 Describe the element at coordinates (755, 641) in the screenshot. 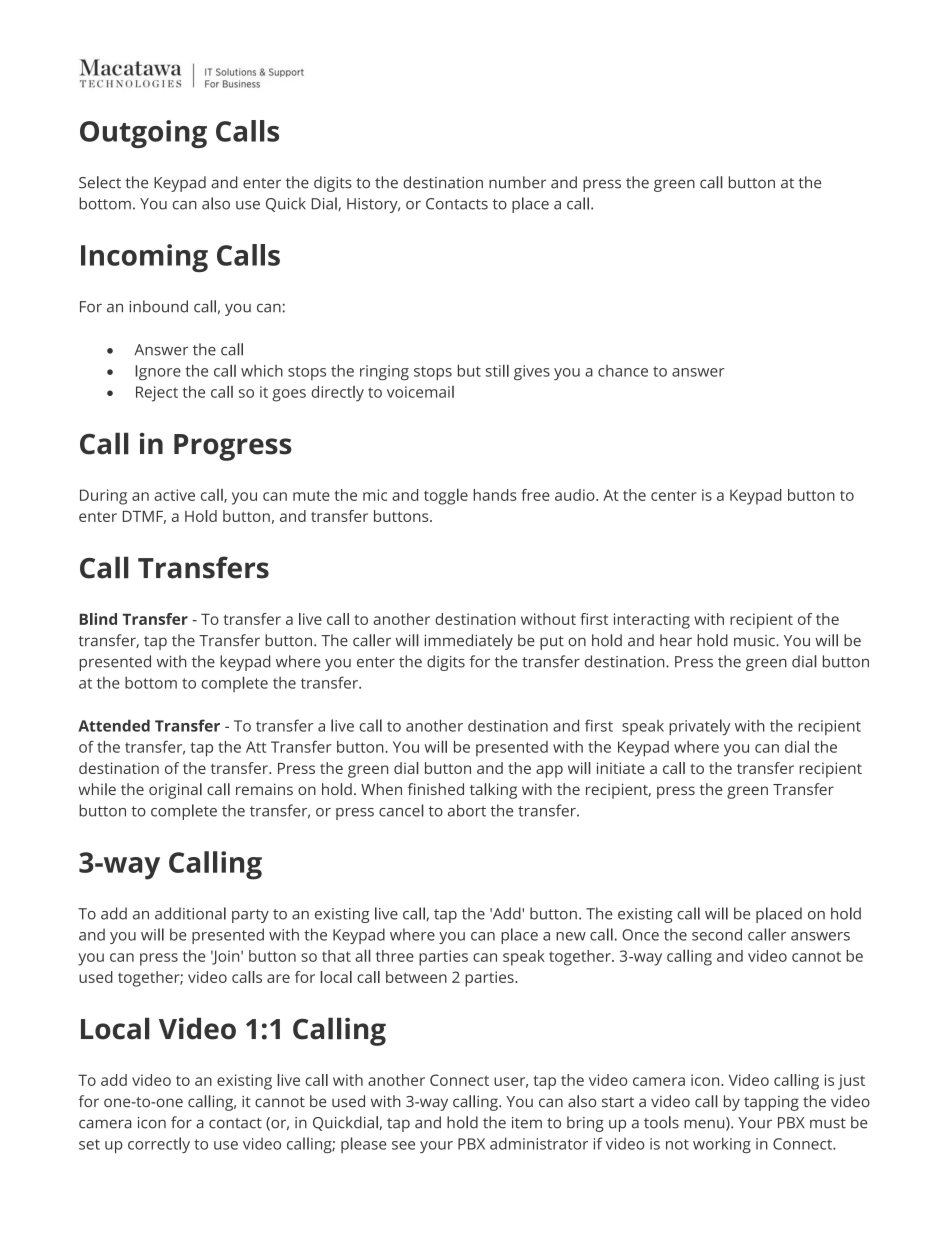

I see `music` at that location.
